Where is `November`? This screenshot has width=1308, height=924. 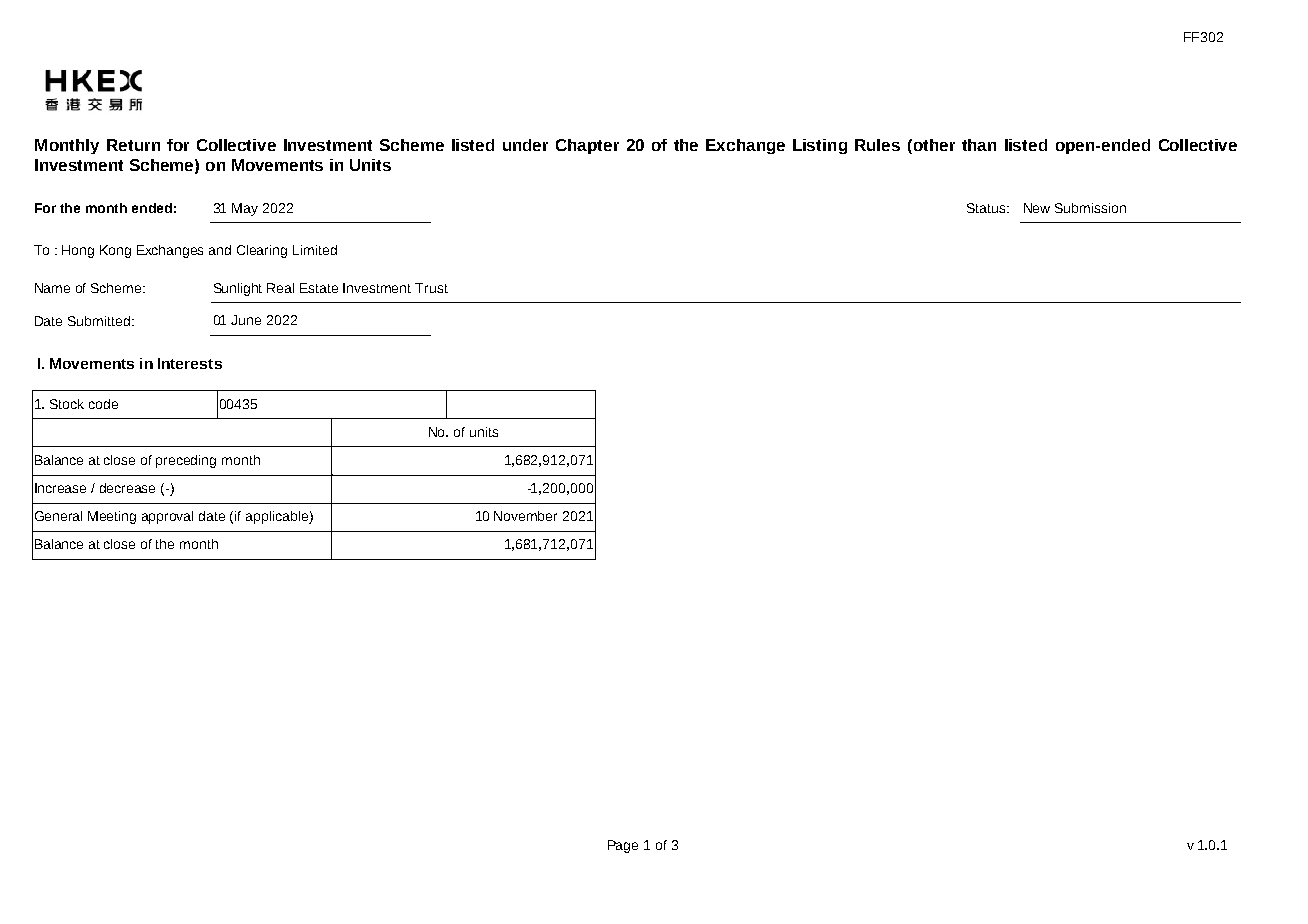 November is located at coordinates (525, 516).
